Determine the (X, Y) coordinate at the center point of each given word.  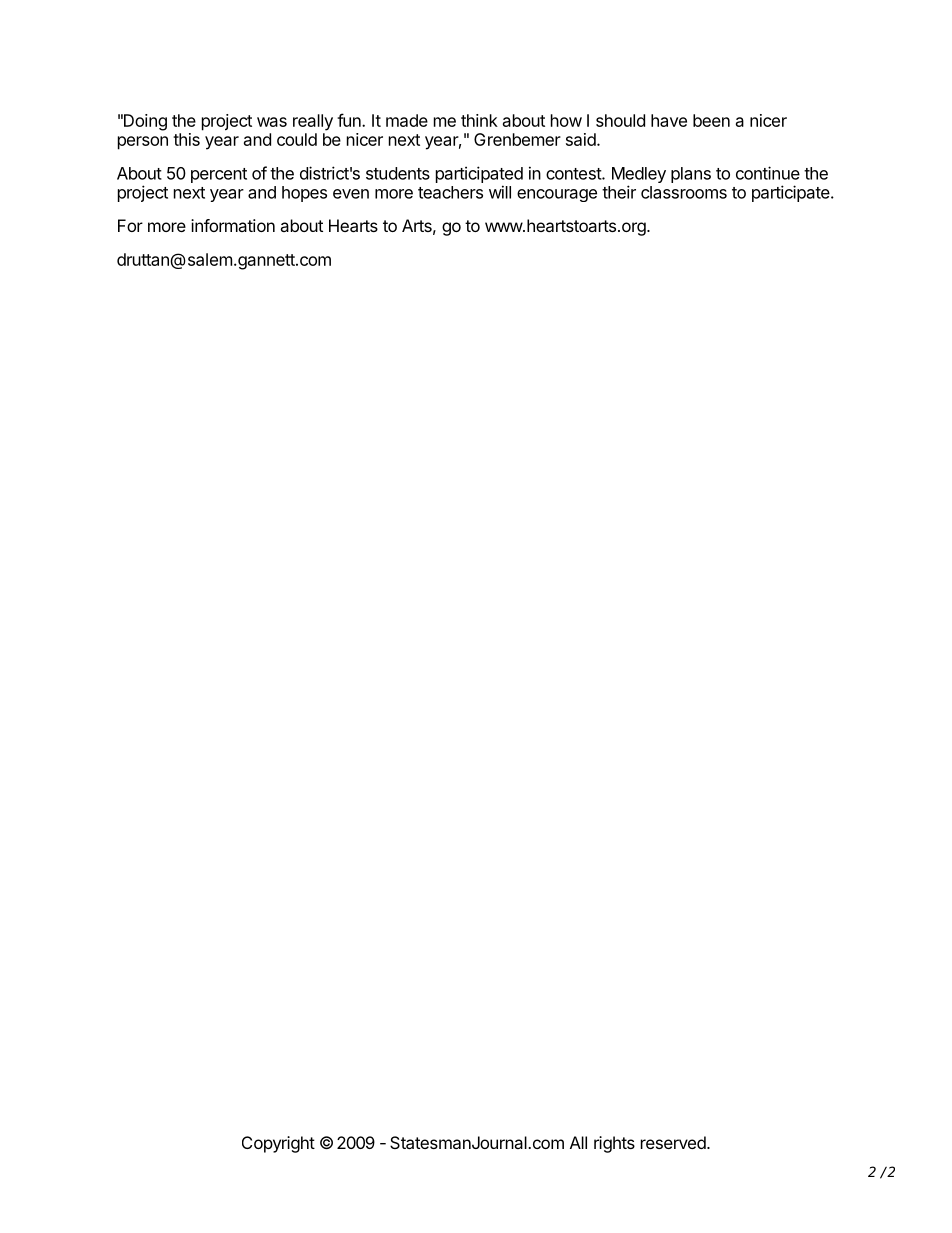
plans (691, 175)
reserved (674, 1142)
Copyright (278, 1144)
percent (219, 175)
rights (614, 1144)
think (479, 120)
